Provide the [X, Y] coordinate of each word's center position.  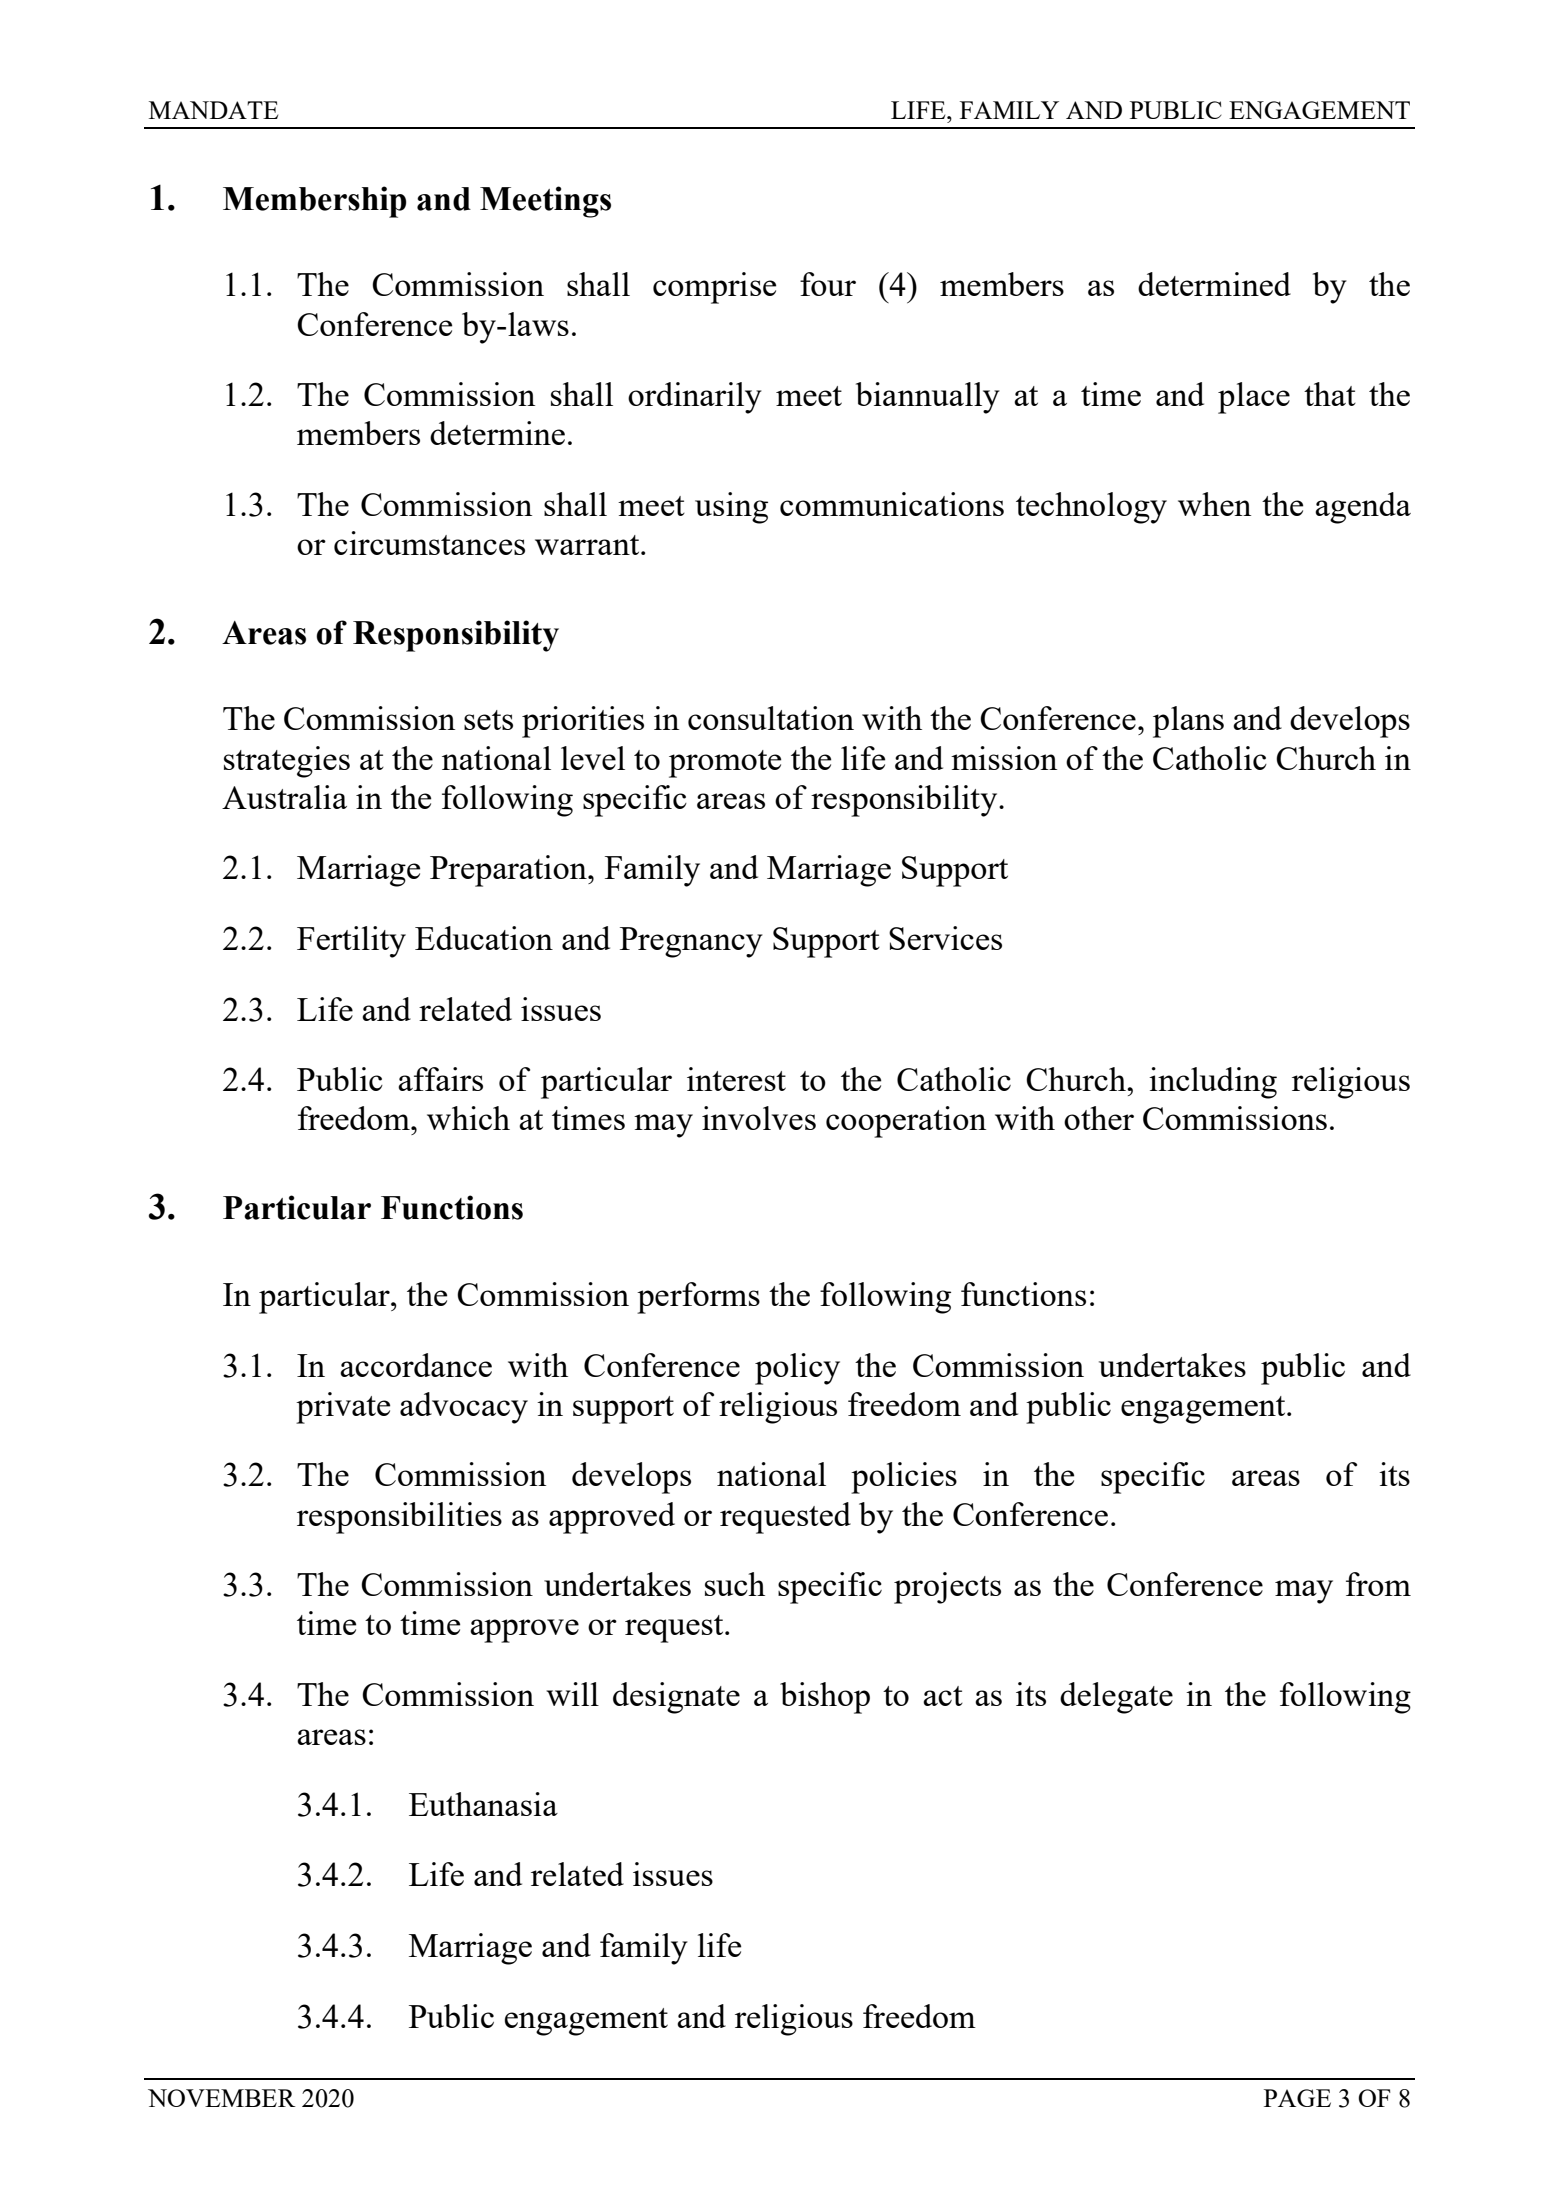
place [1254, 398]
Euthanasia [483, 1804]
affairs [440, 1079]
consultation [771, 718]
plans [1188, 722]
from [1378, 1584]
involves [759, 1118]
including [1213, 1083]
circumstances [429, 543]
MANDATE [213, 110]
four [828, 284]
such [735, 1584]
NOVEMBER [222, 2098]
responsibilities [399, 1518]
